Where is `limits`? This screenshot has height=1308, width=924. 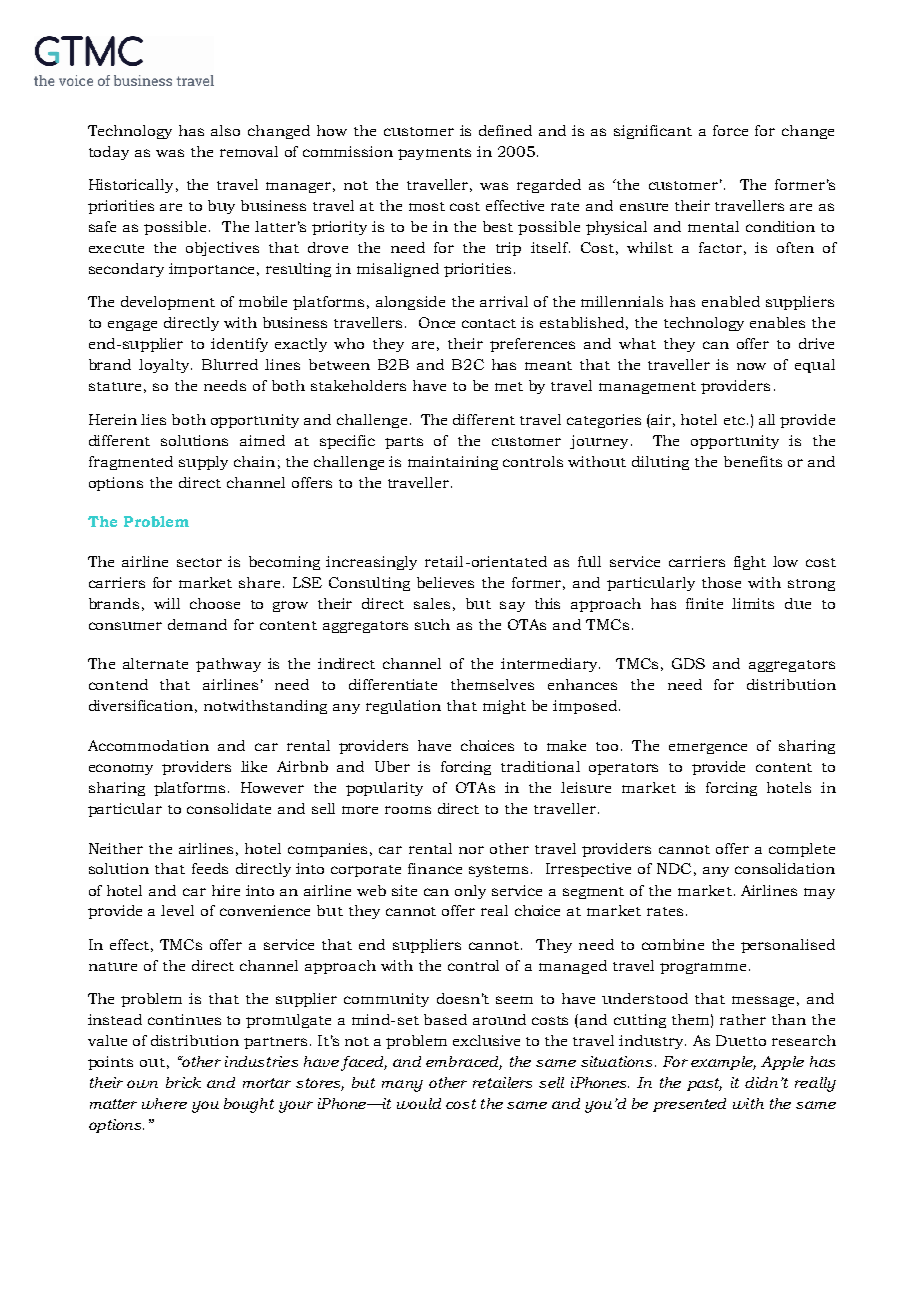
limits is located at coordinates (753, 603).
